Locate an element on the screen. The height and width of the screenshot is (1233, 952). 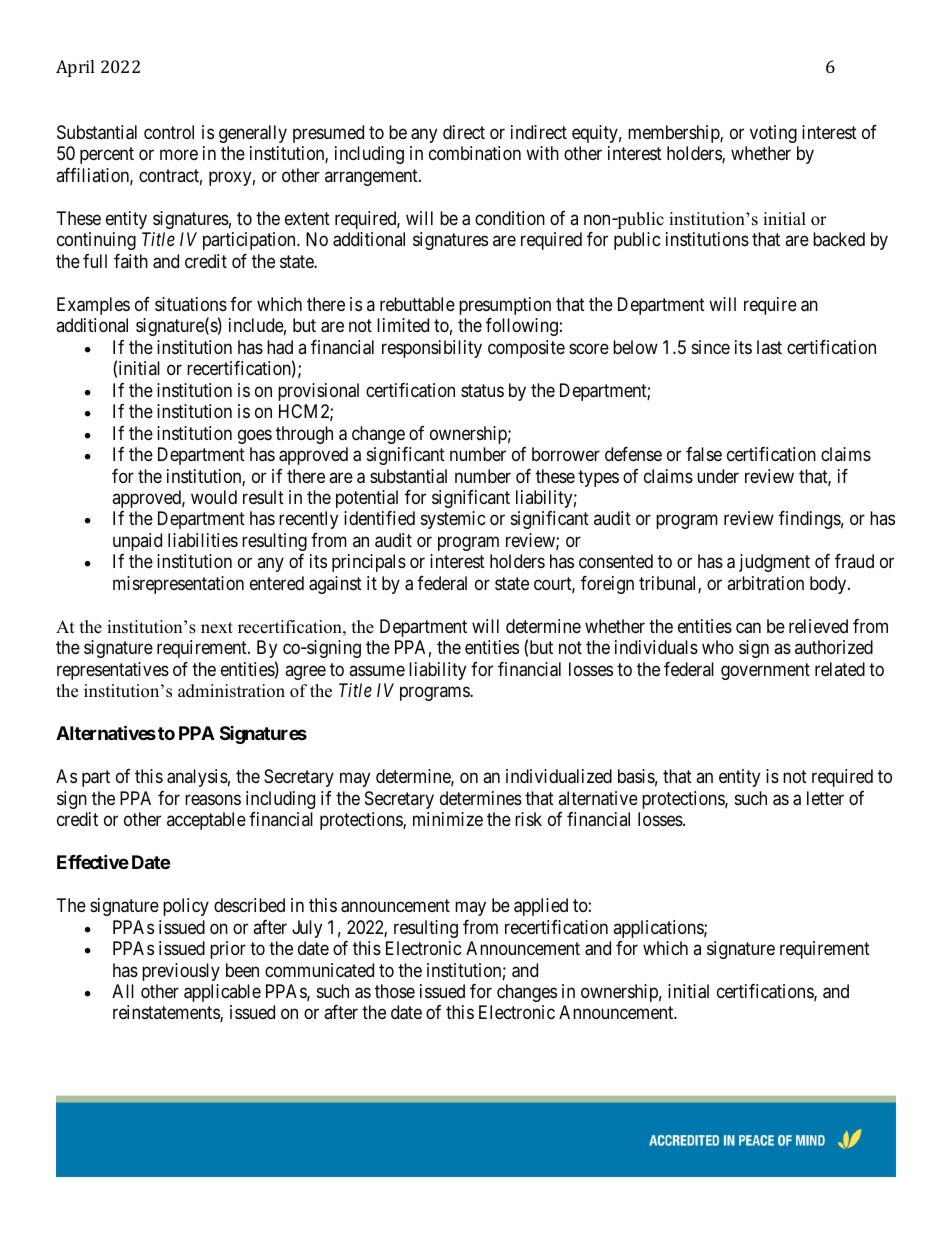
unpaid is located at coordinates (137, 542).
